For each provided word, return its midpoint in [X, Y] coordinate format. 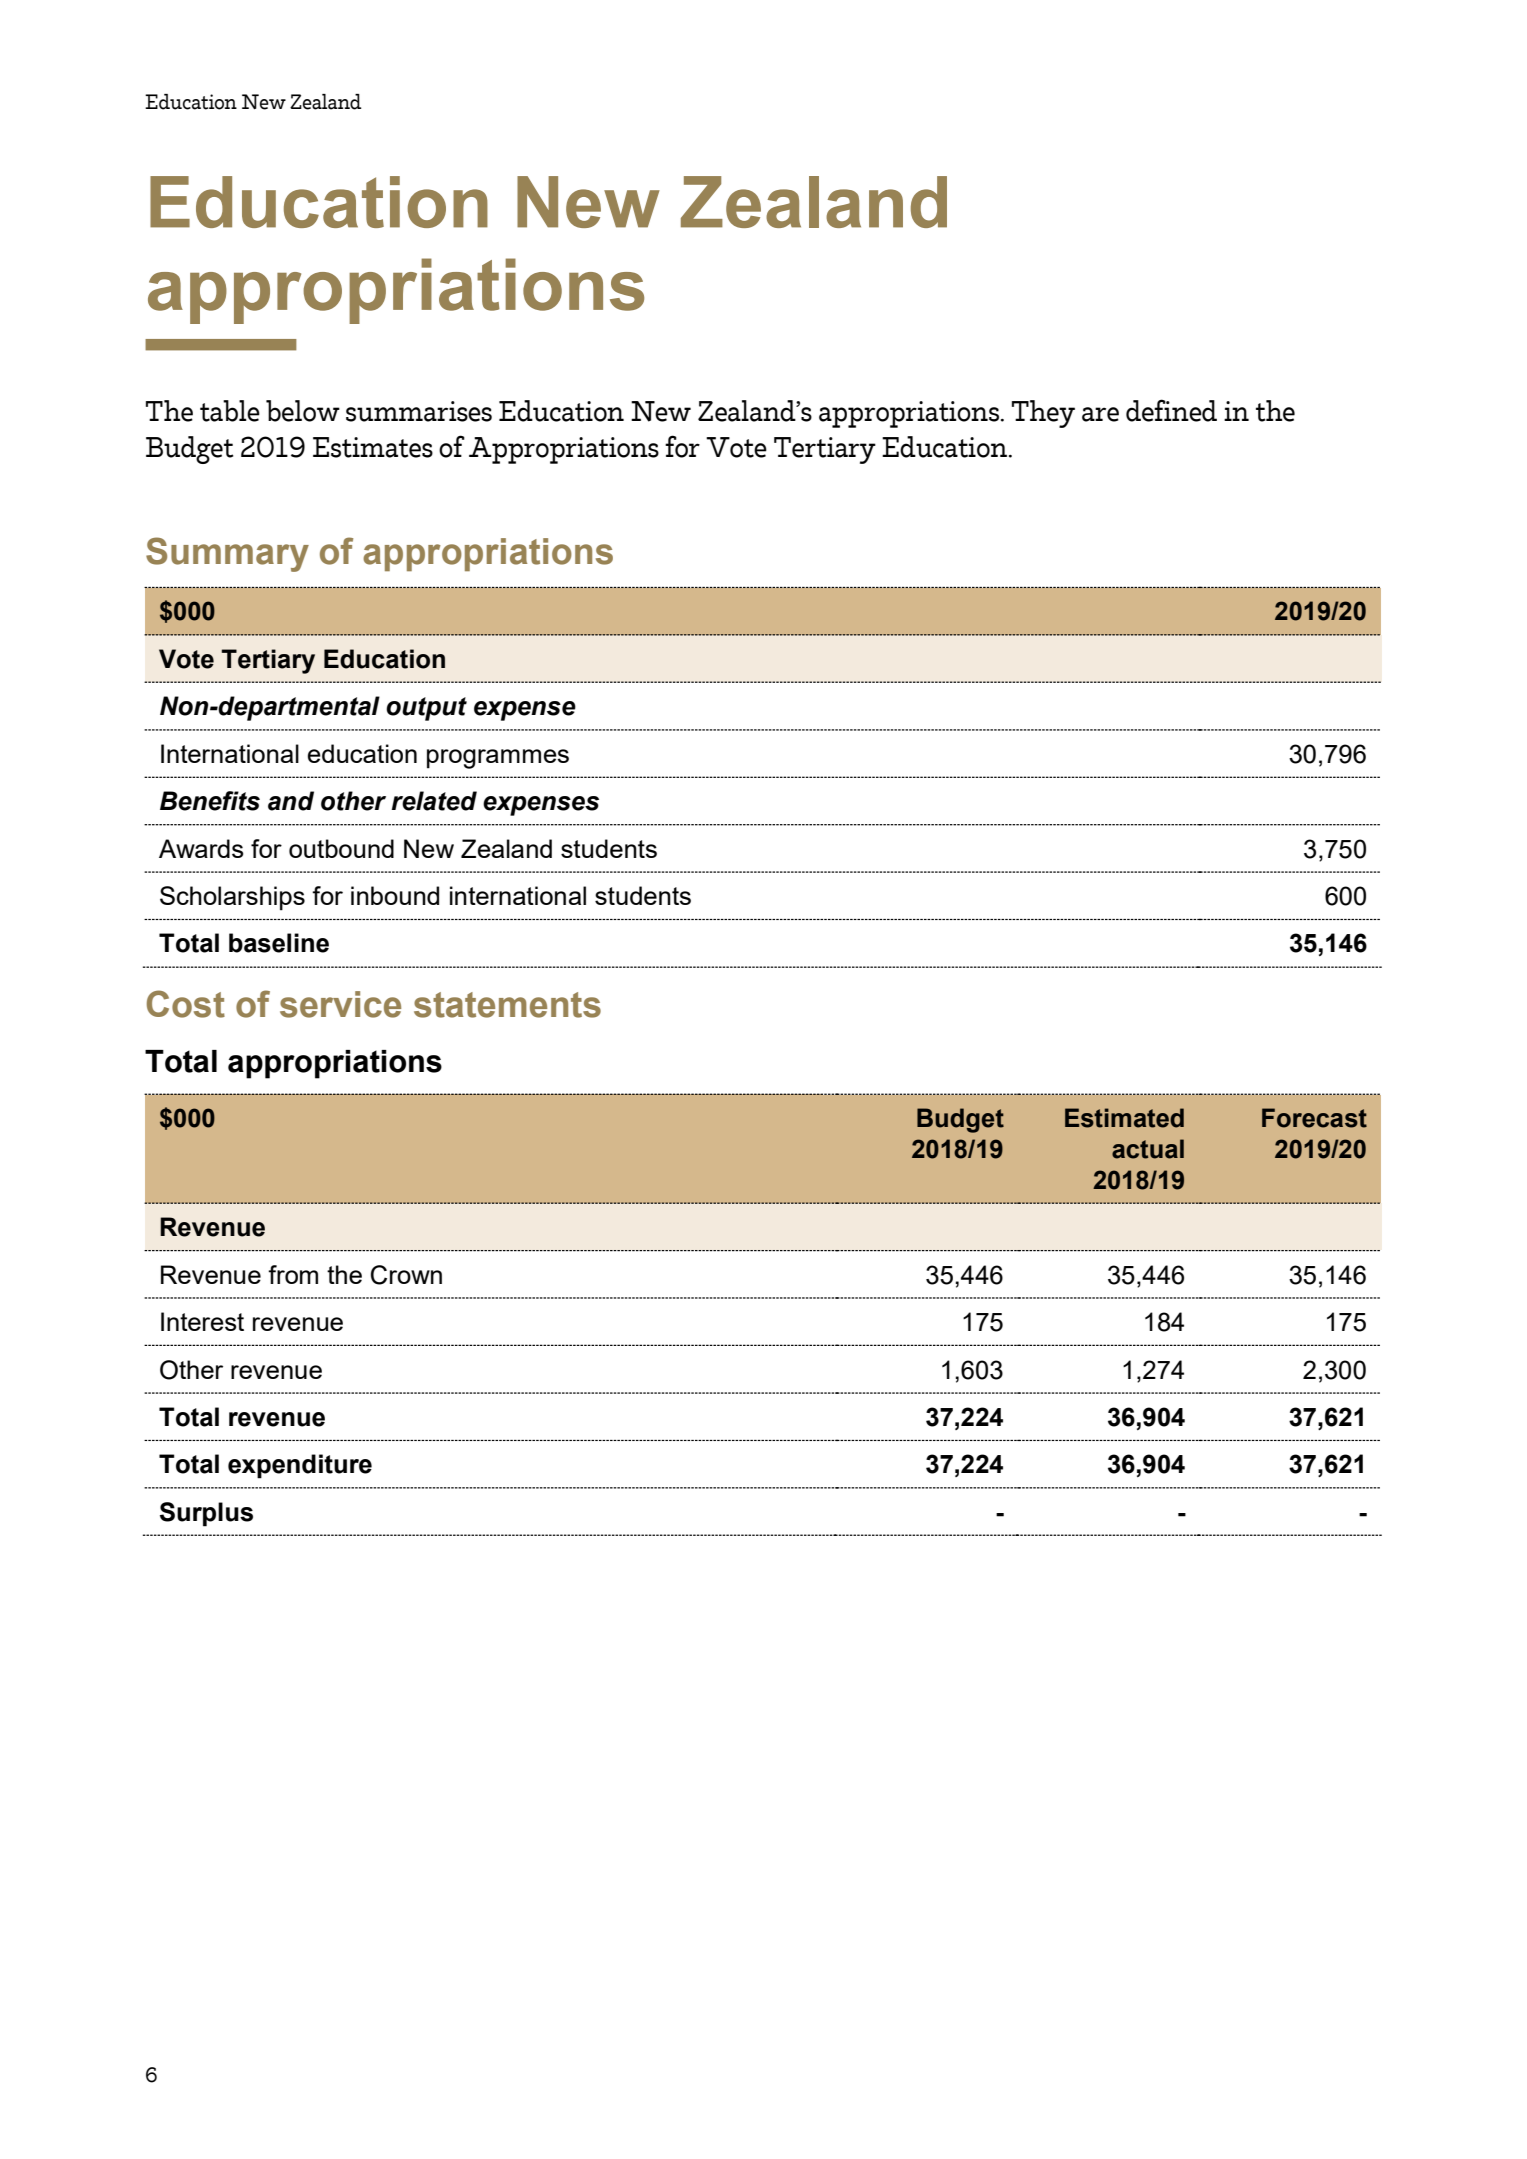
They [1043, 414]
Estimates [373, 447]
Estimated [1124, 1118]
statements [507, 1005]
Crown [406, 1275]
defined [1171, 410]
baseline [279, 943]
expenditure [300, 1466]
